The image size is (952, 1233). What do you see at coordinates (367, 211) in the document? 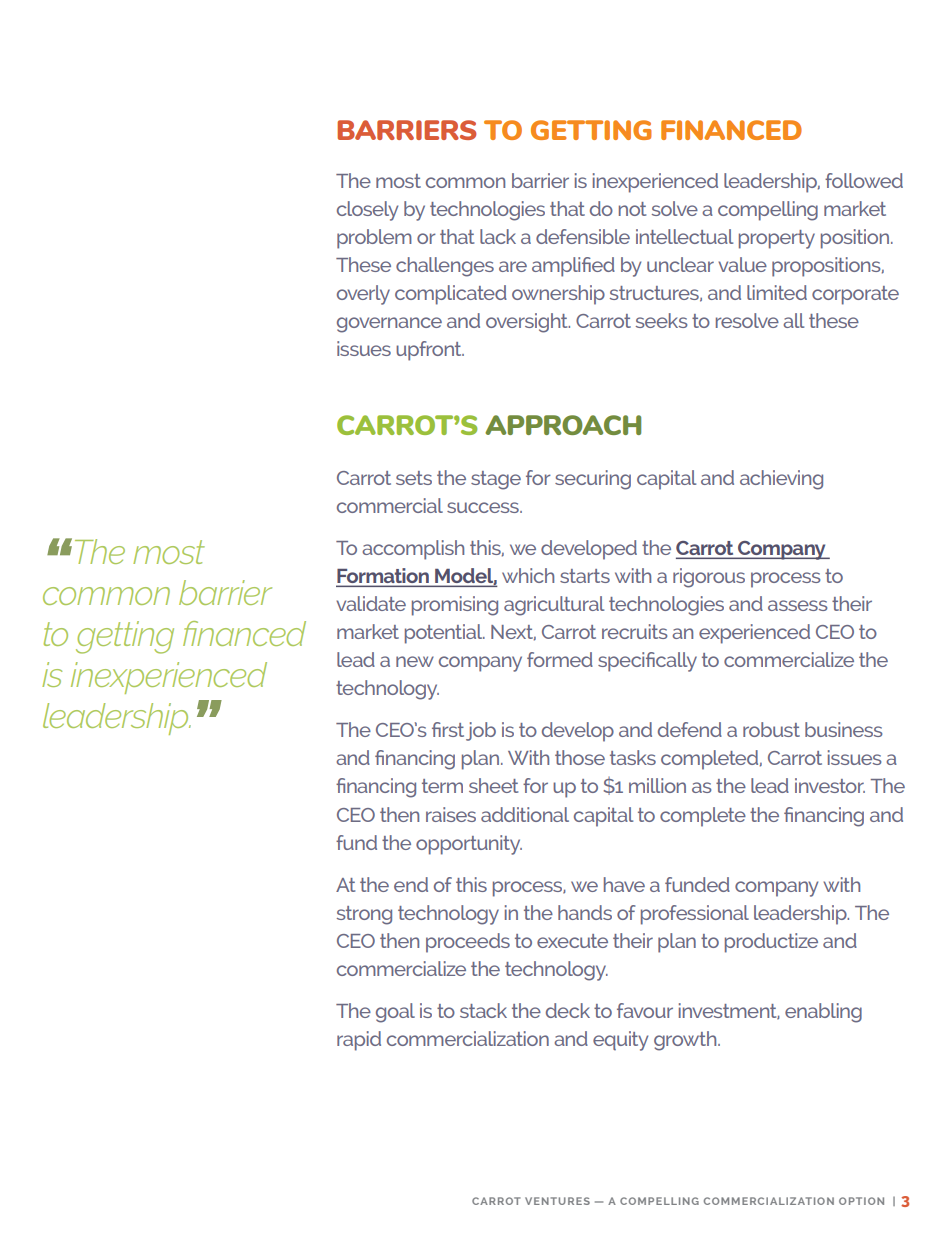
I see `closely` at bounding box center [367, 211].
